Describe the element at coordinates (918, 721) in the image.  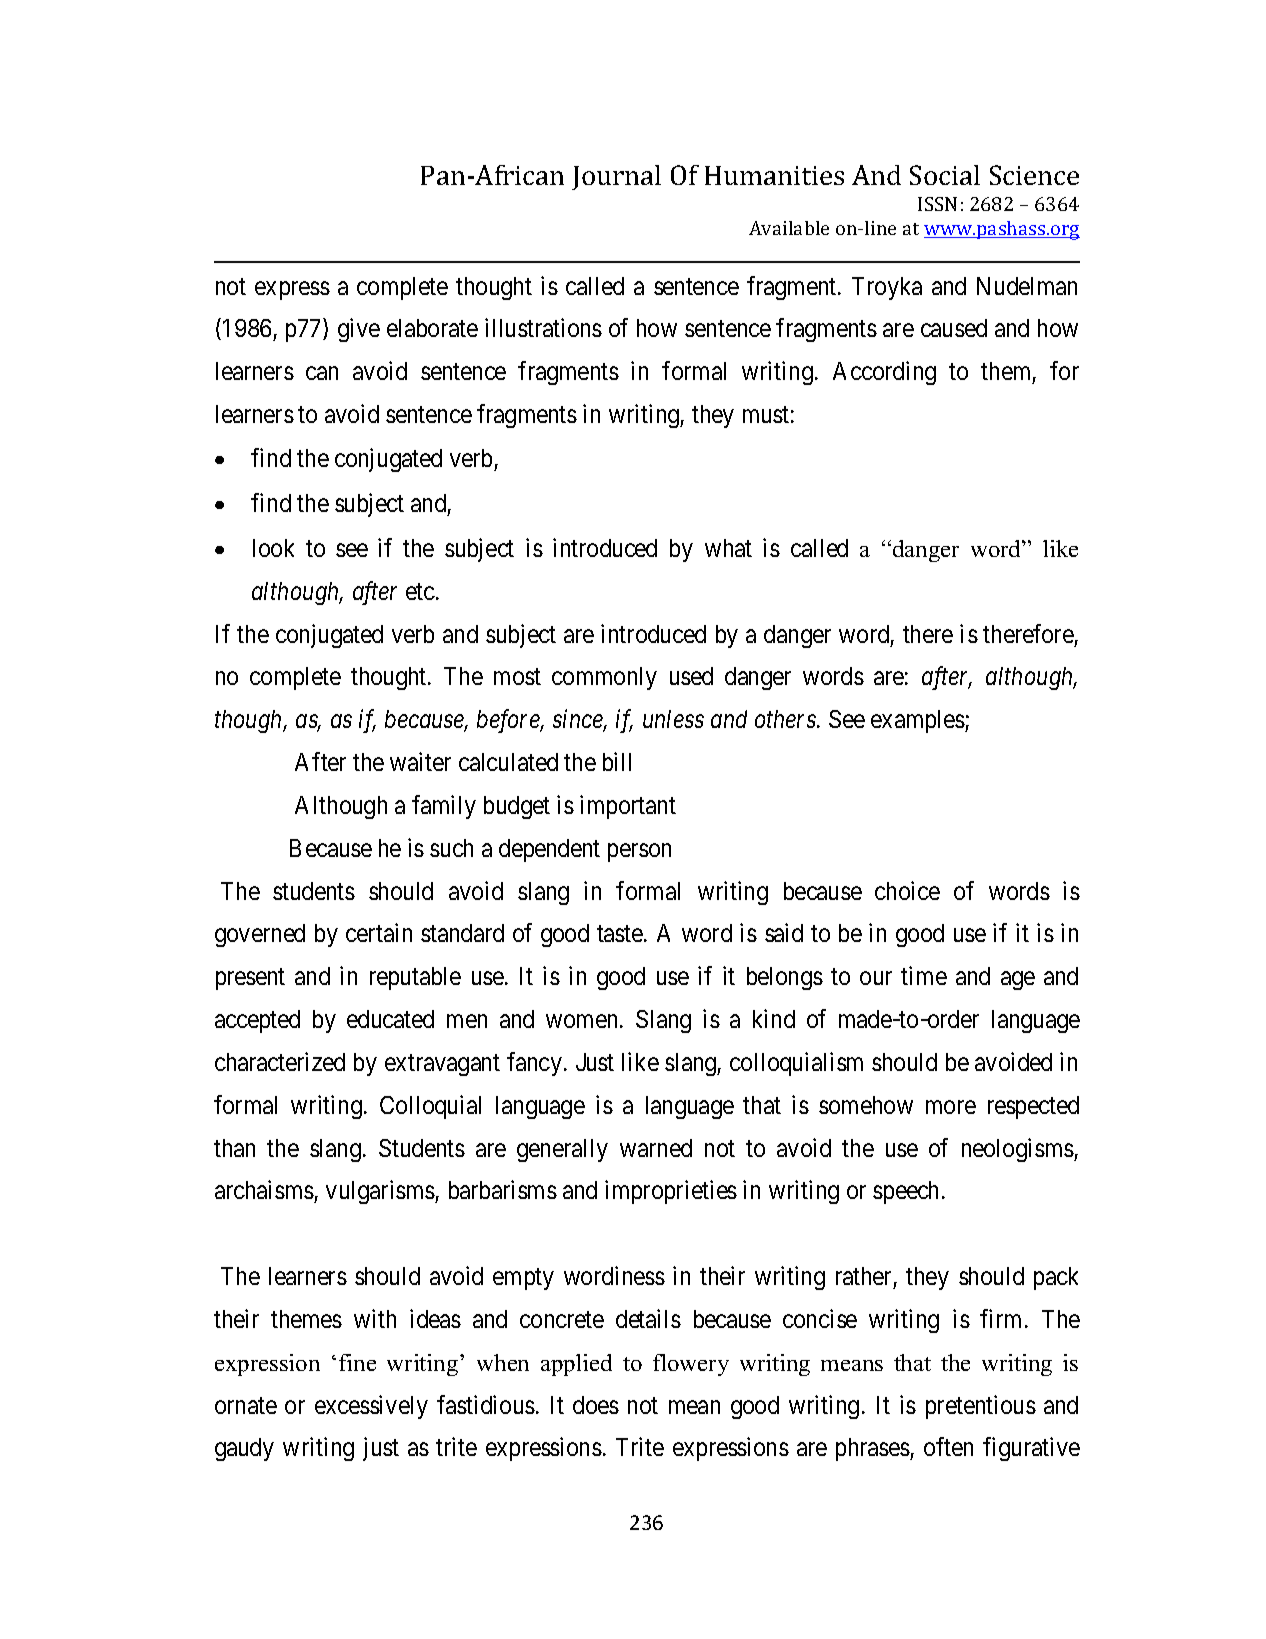
I see `examples` at that location.
